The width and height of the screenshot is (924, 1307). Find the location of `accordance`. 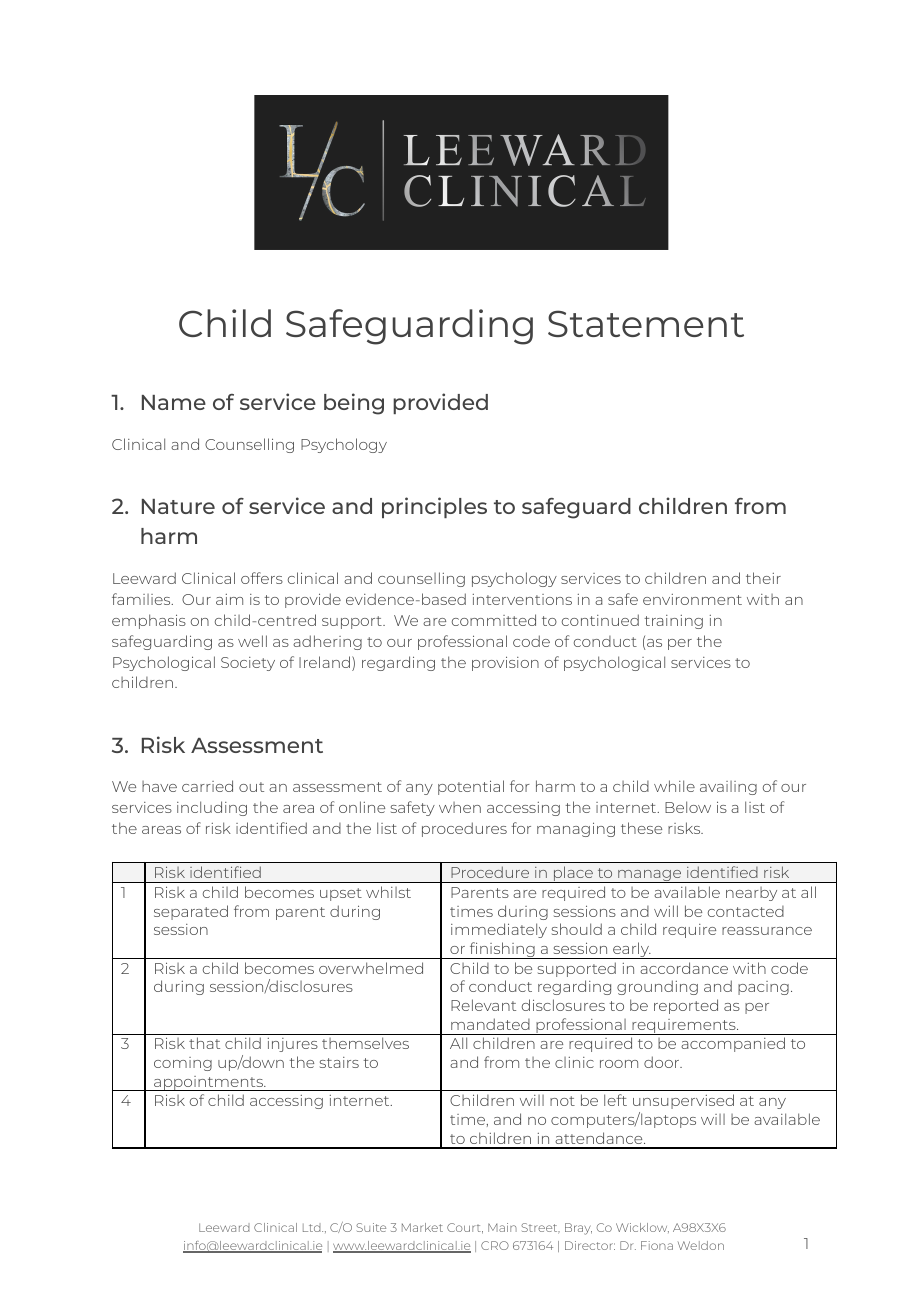

accordance is located at coordinates (684, 968).
